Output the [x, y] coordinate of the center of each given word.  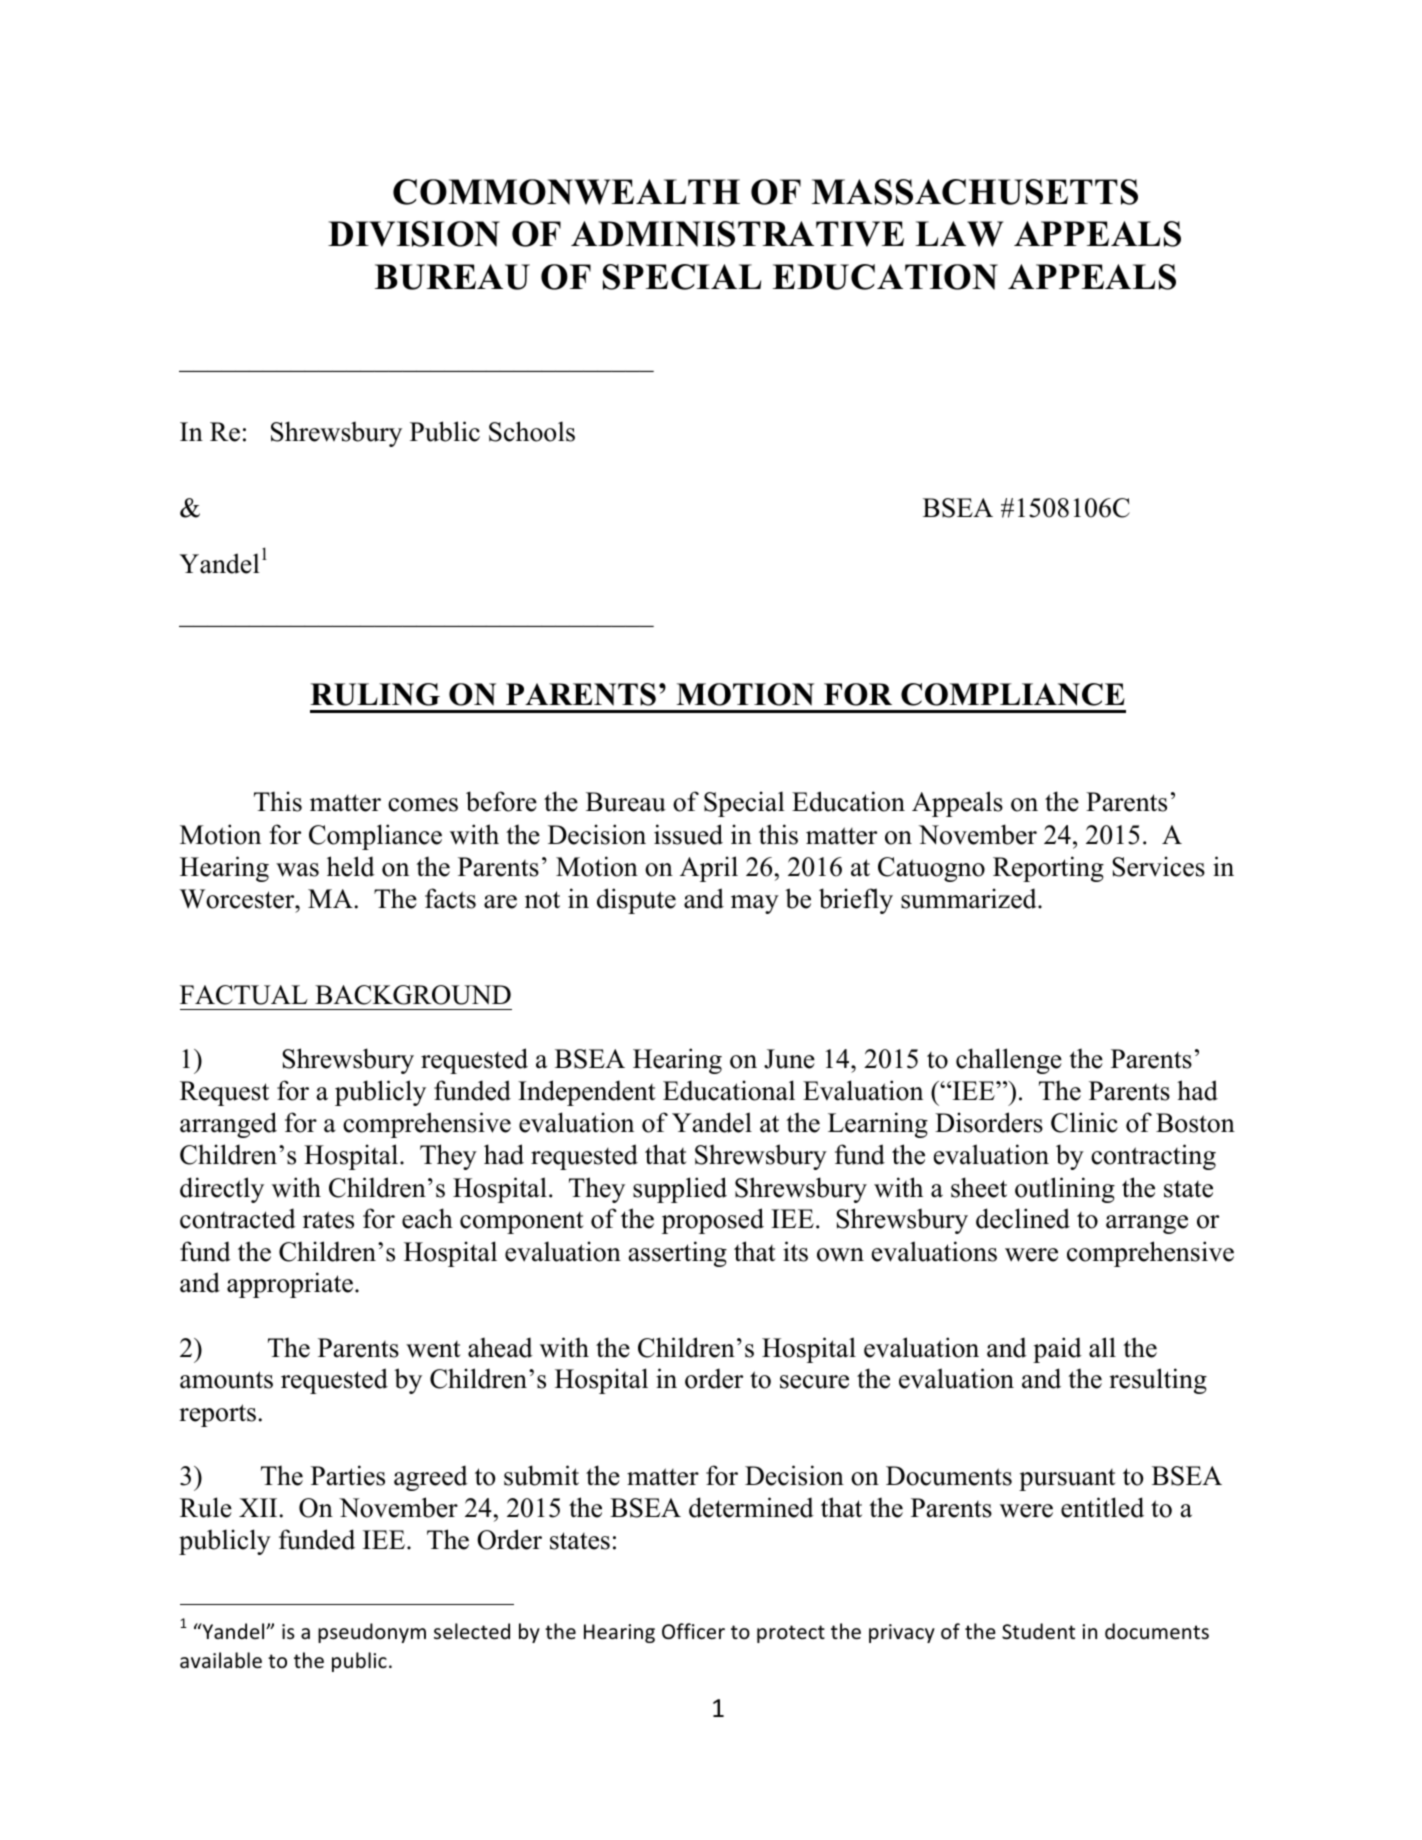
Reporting [1048, 869]
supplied [680, 1190]
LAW [959, 234]
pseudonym [372, 1633]
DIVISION [414, 234]
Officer [693, 1631]
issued [688, 834]
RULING [375, 694]
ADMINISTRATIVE [737, 234]
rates [328, 1220]
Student [1038, 1631]
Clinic [1084, 1122]
